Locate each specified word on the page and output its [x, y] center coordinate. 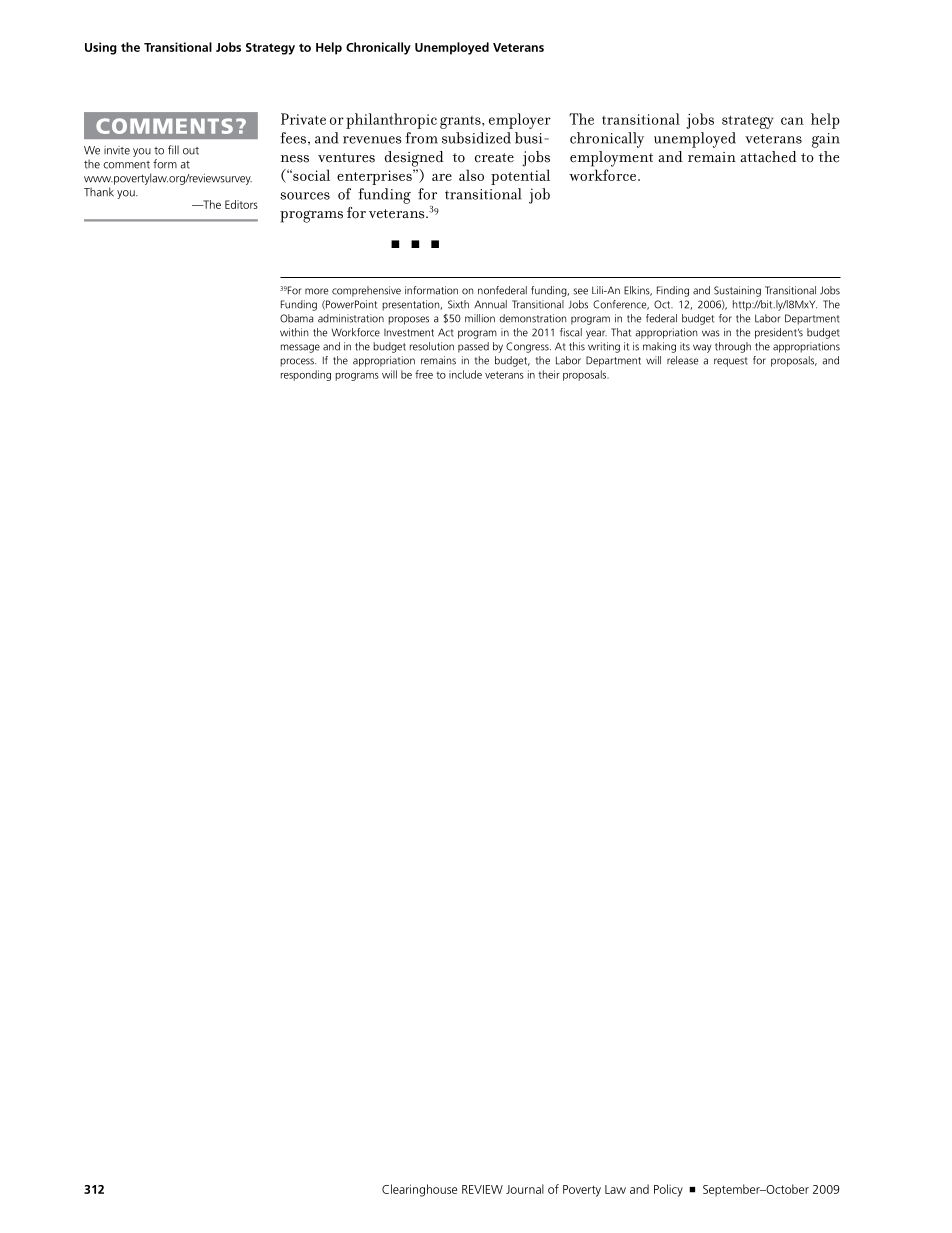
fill [173, 149]
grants [461, 122]
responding [306, 375]
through [733, 347]
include [465, 374]
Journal [525, 1189]
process [298, 362]
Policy [668, 1190]
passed [473, 347]
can [792, 121]
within [294, 332]
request [730, 362]
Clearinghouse [419, 1190]
